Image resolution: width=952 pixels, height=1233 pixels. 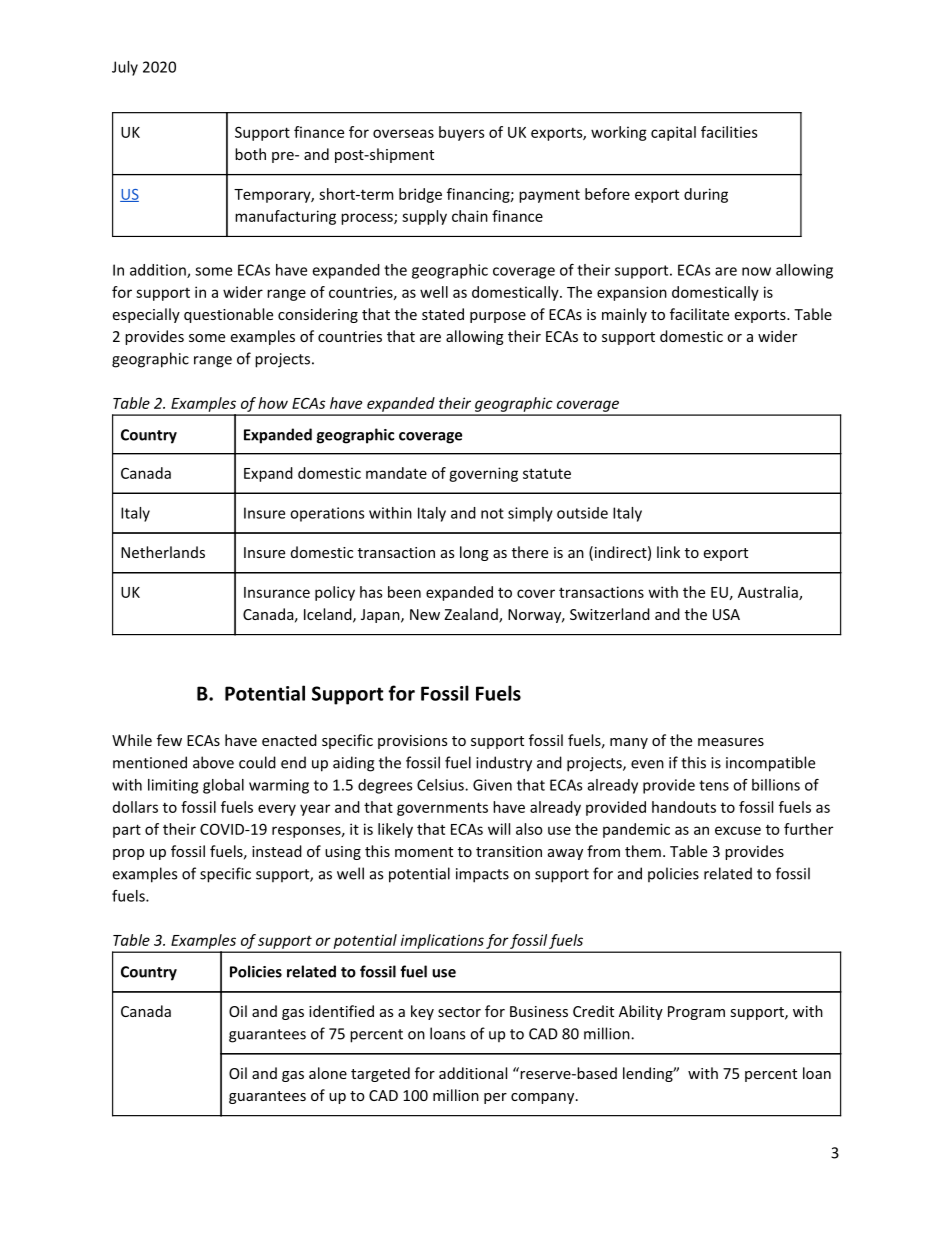 I want to click on long, so click(x=474, y=553).
